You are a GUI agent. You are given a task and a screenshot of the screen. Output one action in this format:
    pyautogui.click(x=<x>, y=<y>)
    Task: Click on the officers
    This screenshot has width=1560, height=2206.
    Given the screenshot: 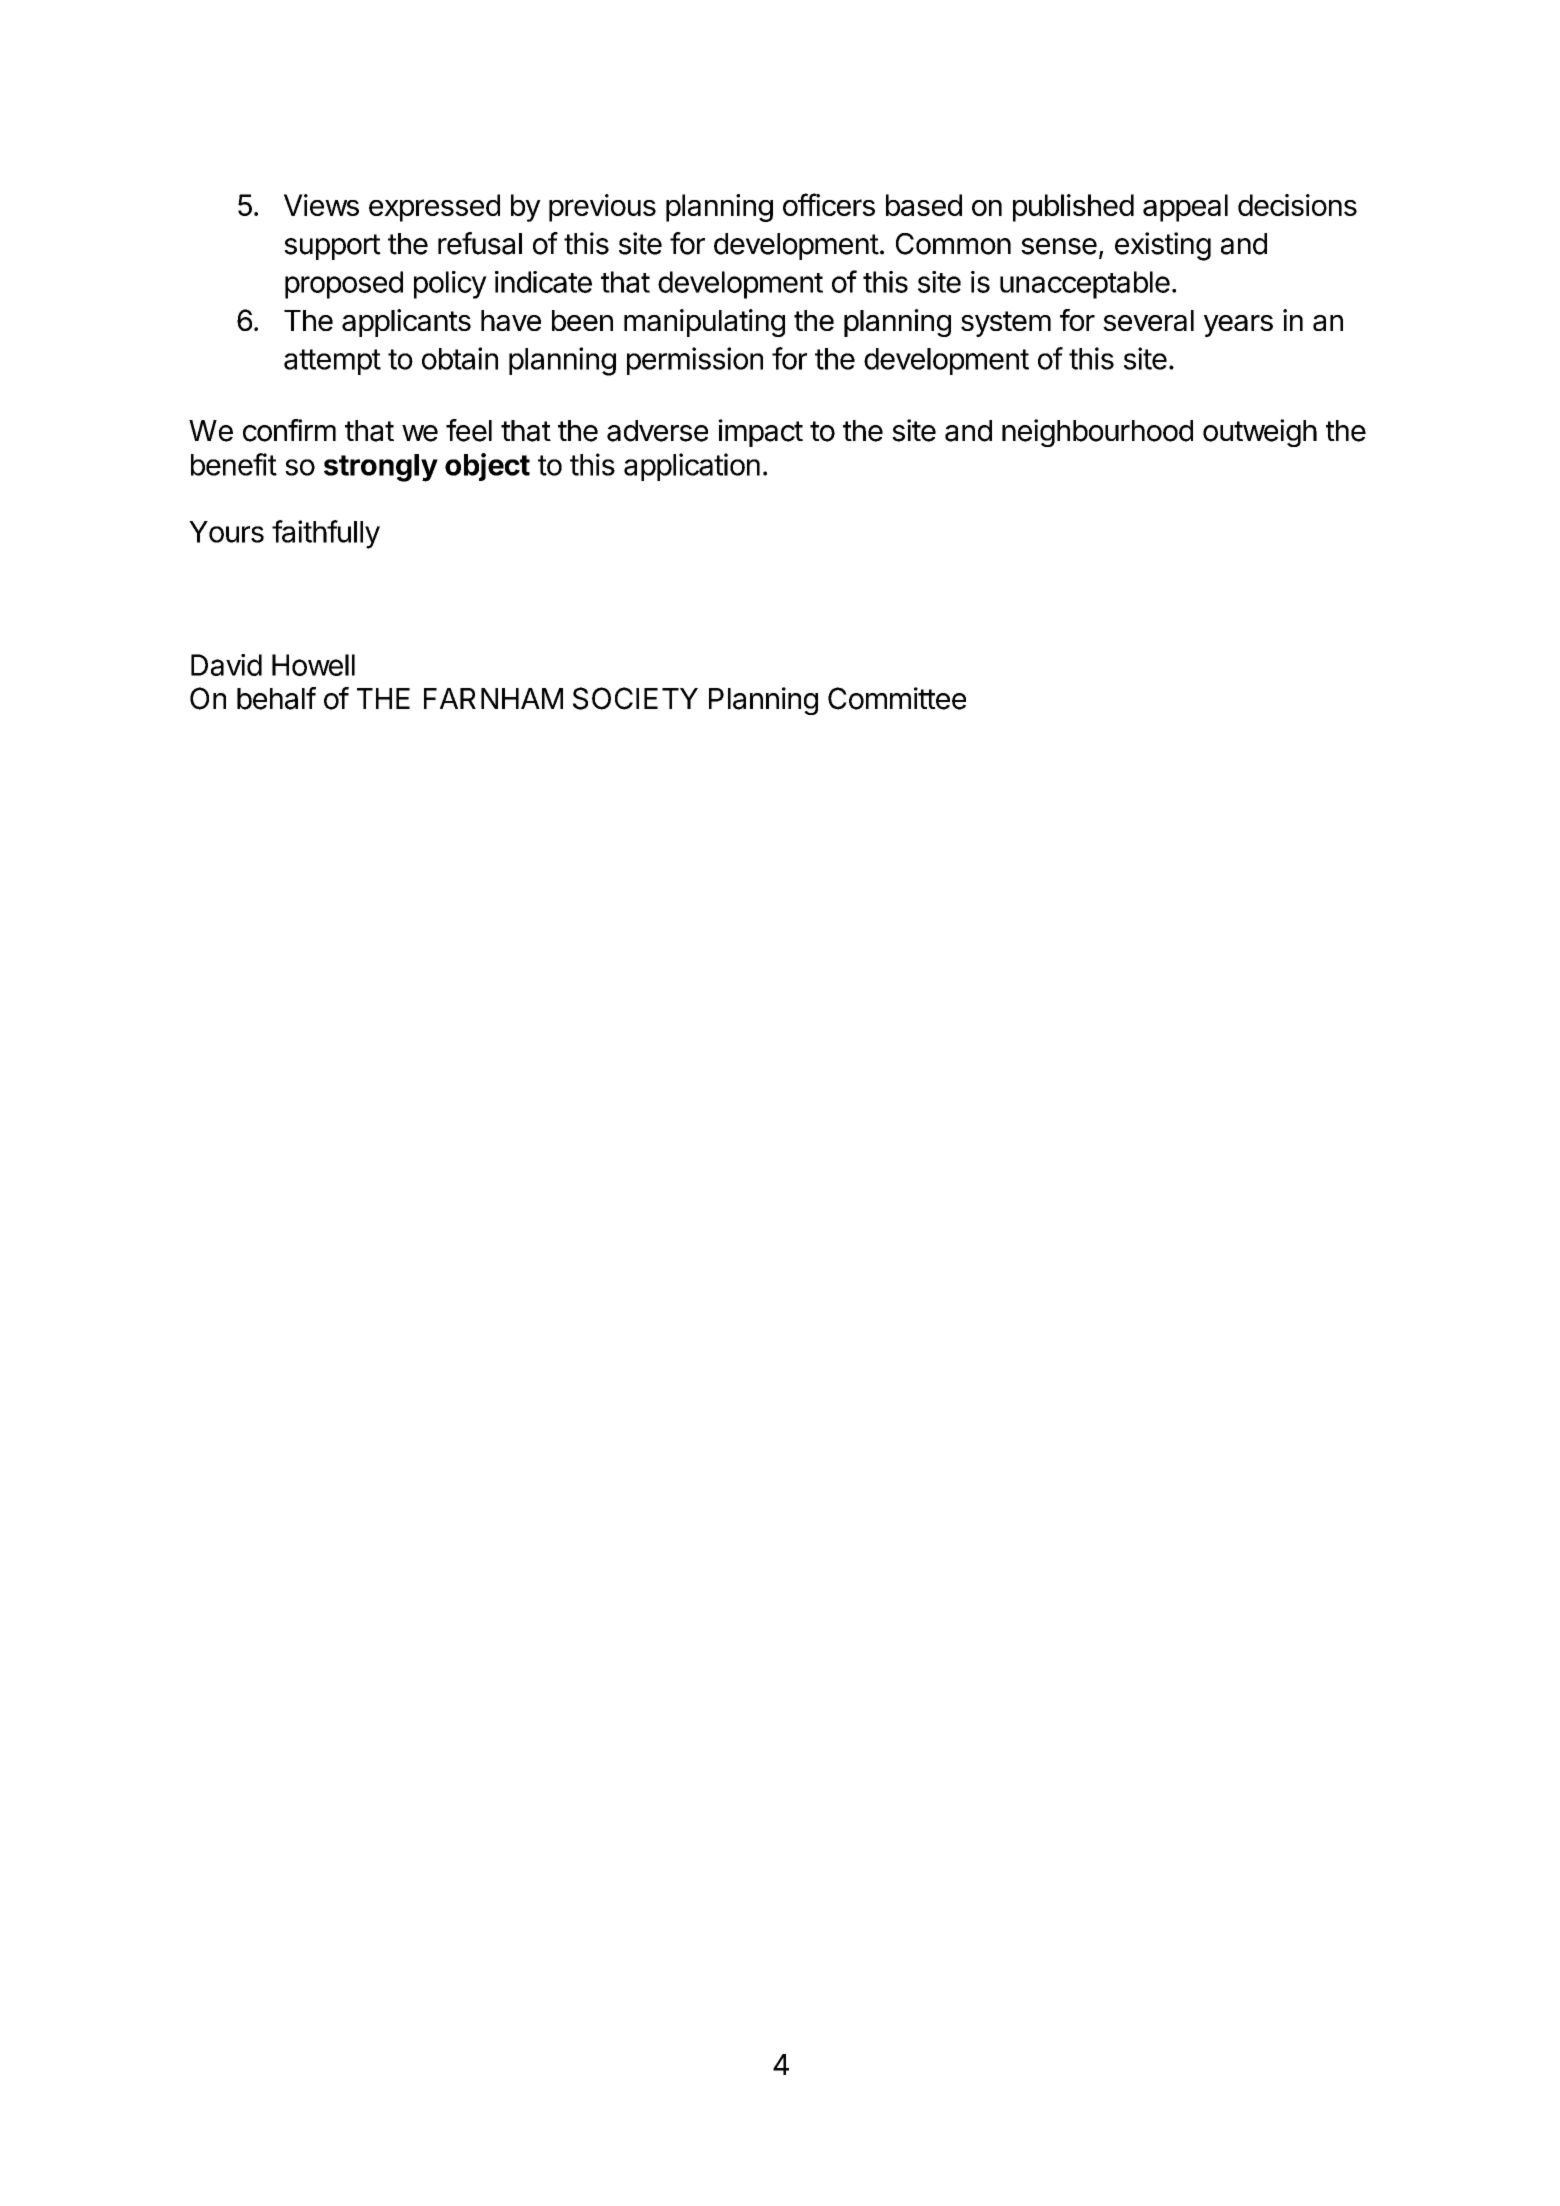 What is the action you would take?
    pyautogui.click(x=829, y=204)
